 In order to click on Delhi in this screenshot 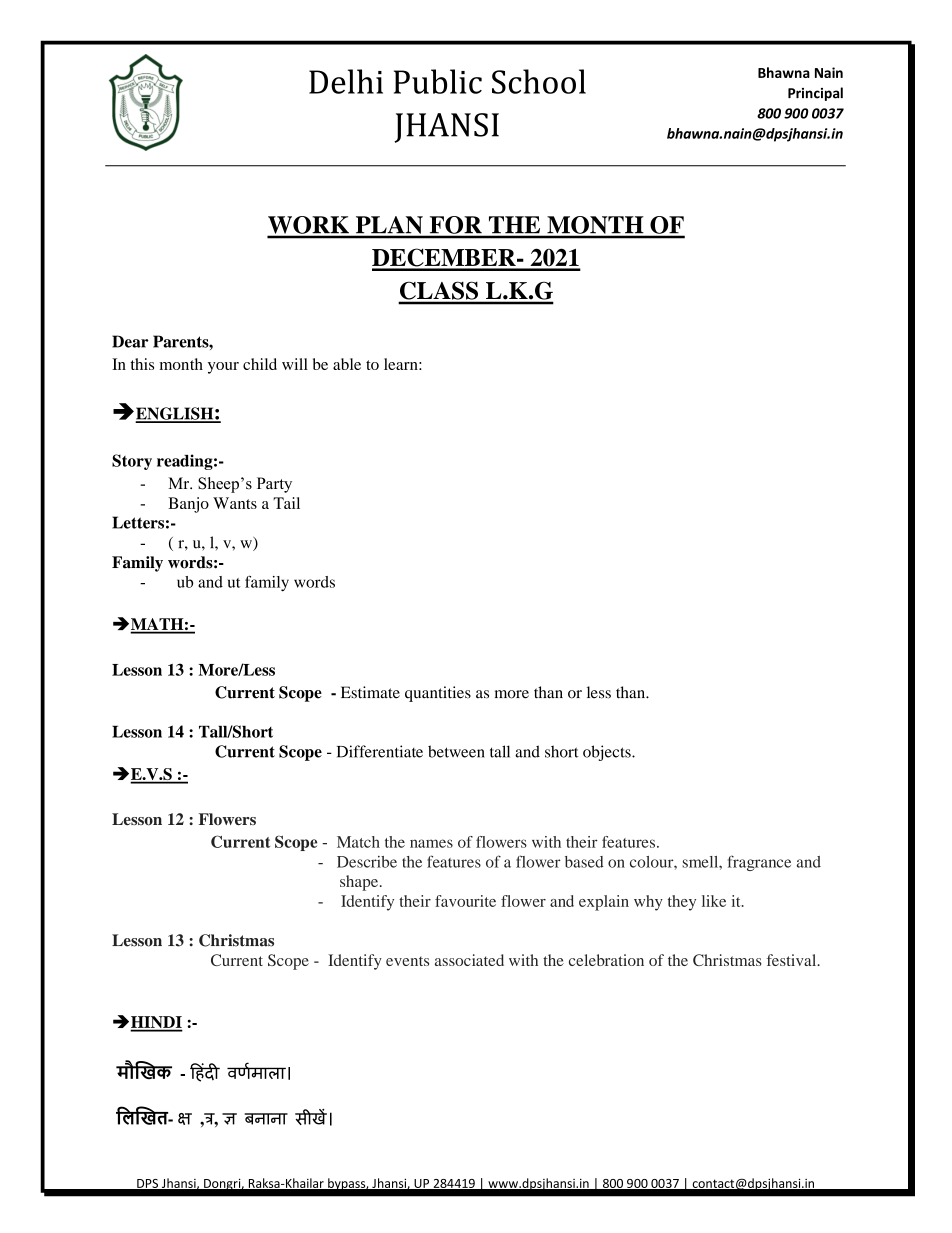, I will do `click(346, 81)`.
